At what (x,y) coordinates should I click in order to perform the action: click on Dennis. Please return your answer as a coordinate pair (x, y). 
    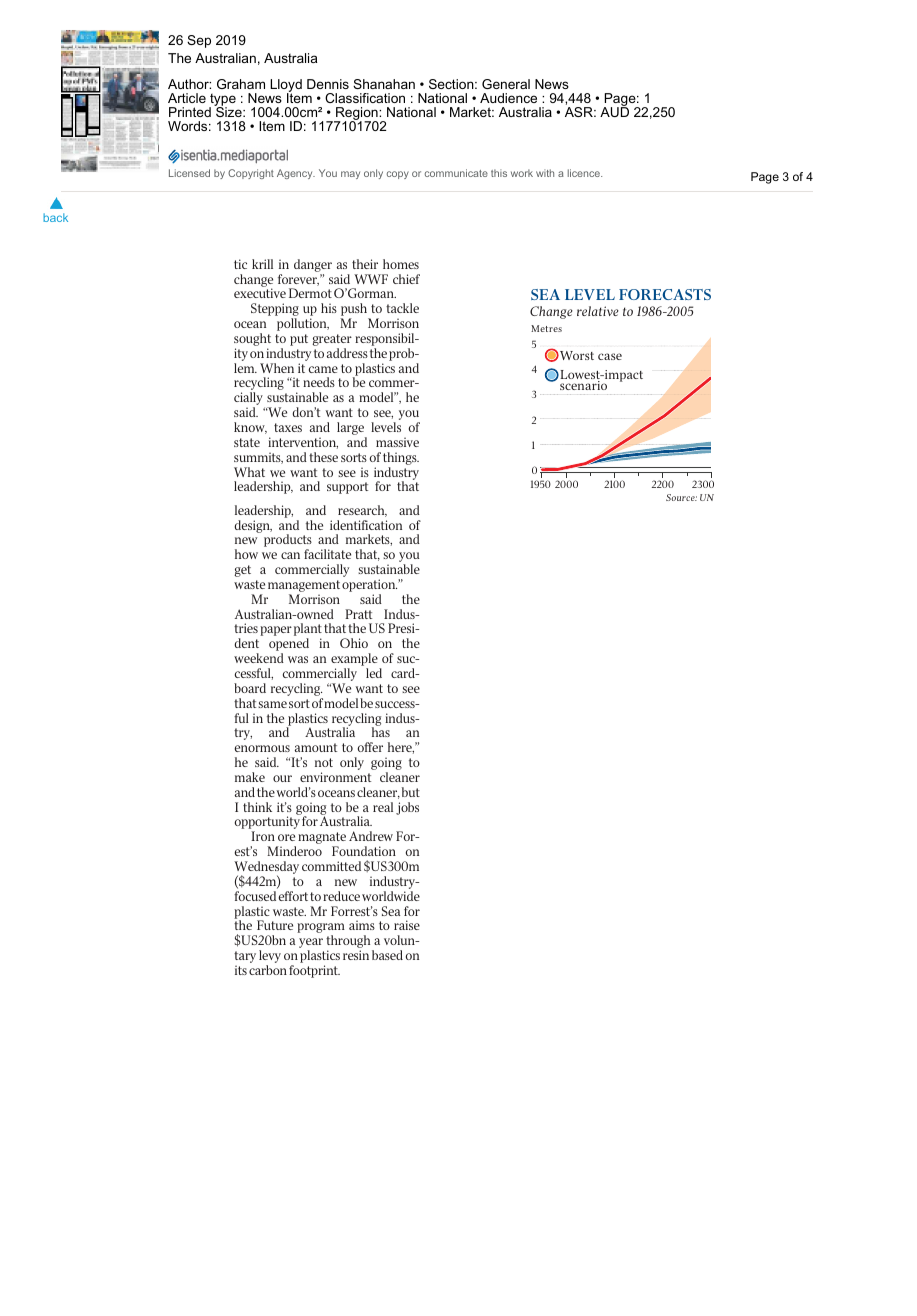
    Looking at the image, I should click on (328, 84).
